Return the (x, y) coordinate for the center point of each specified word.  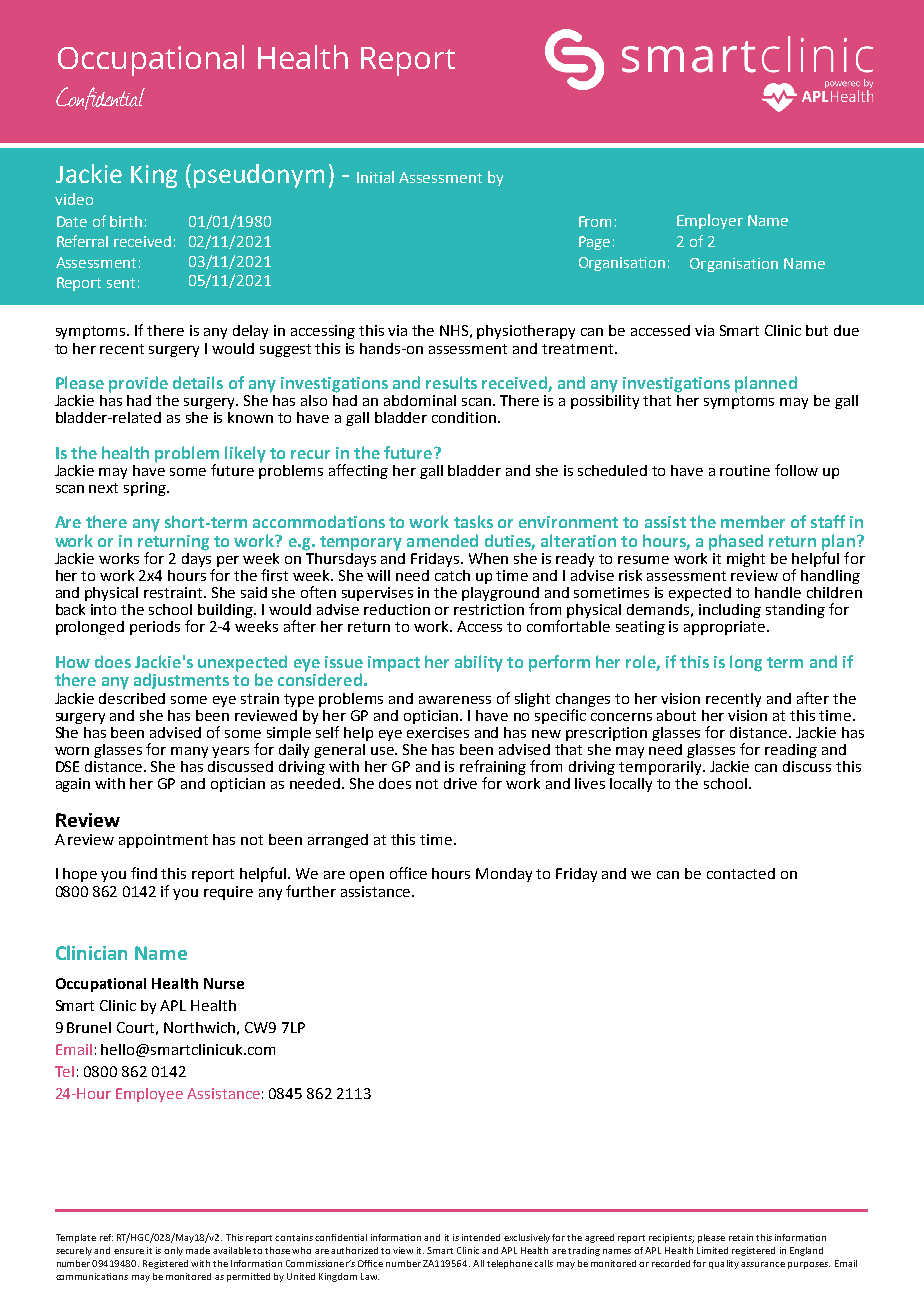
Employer (710, 221)
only (173, 1251)
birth (126, 221)
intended (481, 1237)
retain (741, 1237)
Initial (375, 177)
